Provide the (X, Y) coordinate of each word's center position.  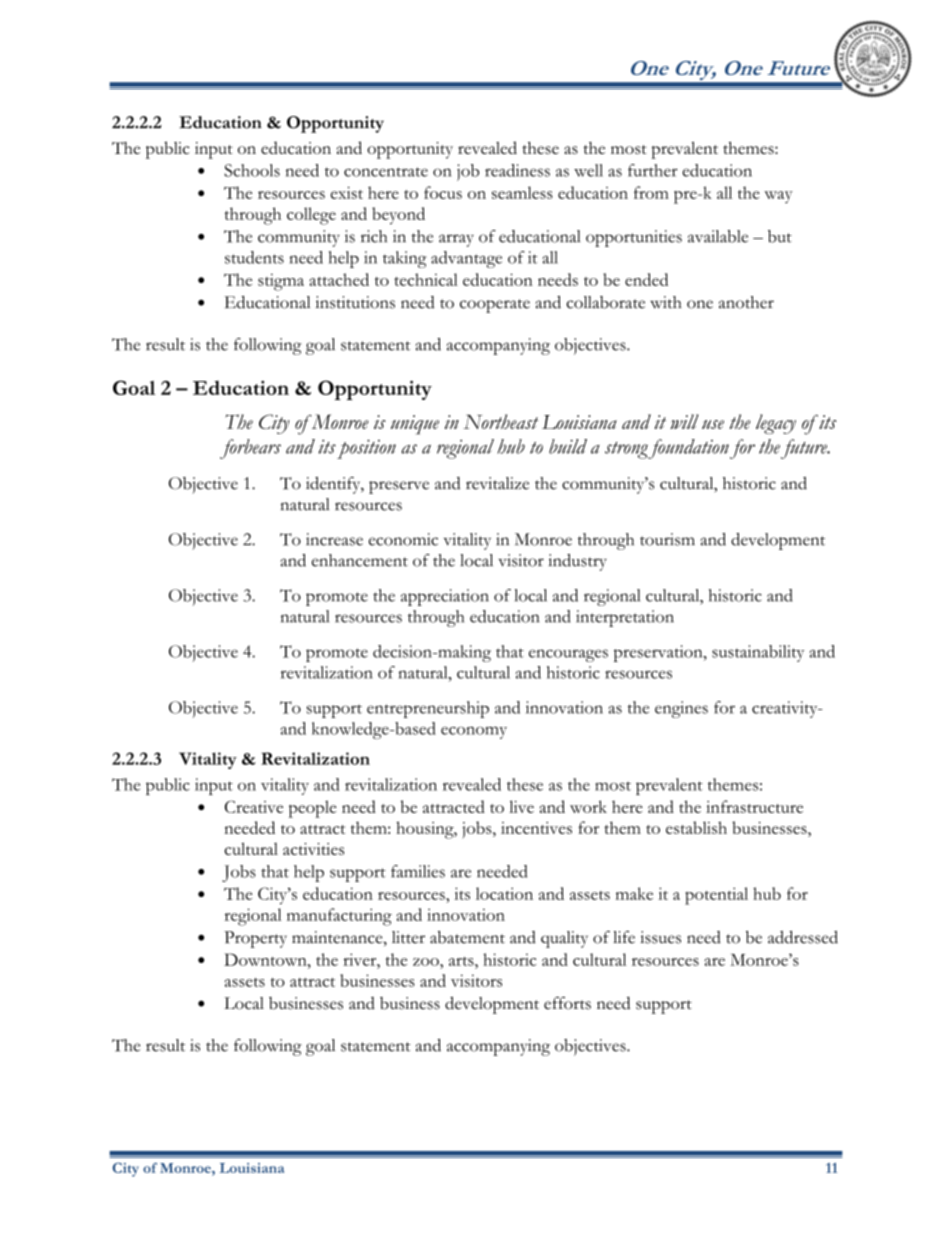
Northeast (500, 421)
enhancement (360, 560)
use (713, 424)
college (311, 216)
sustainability (758, 653)
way (778, 197)
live (521, 806)
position (366, 449)
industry (578, 562)
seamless (522, 192)
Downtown (266, 959)
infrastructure (754, 806)
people (313, 809)
